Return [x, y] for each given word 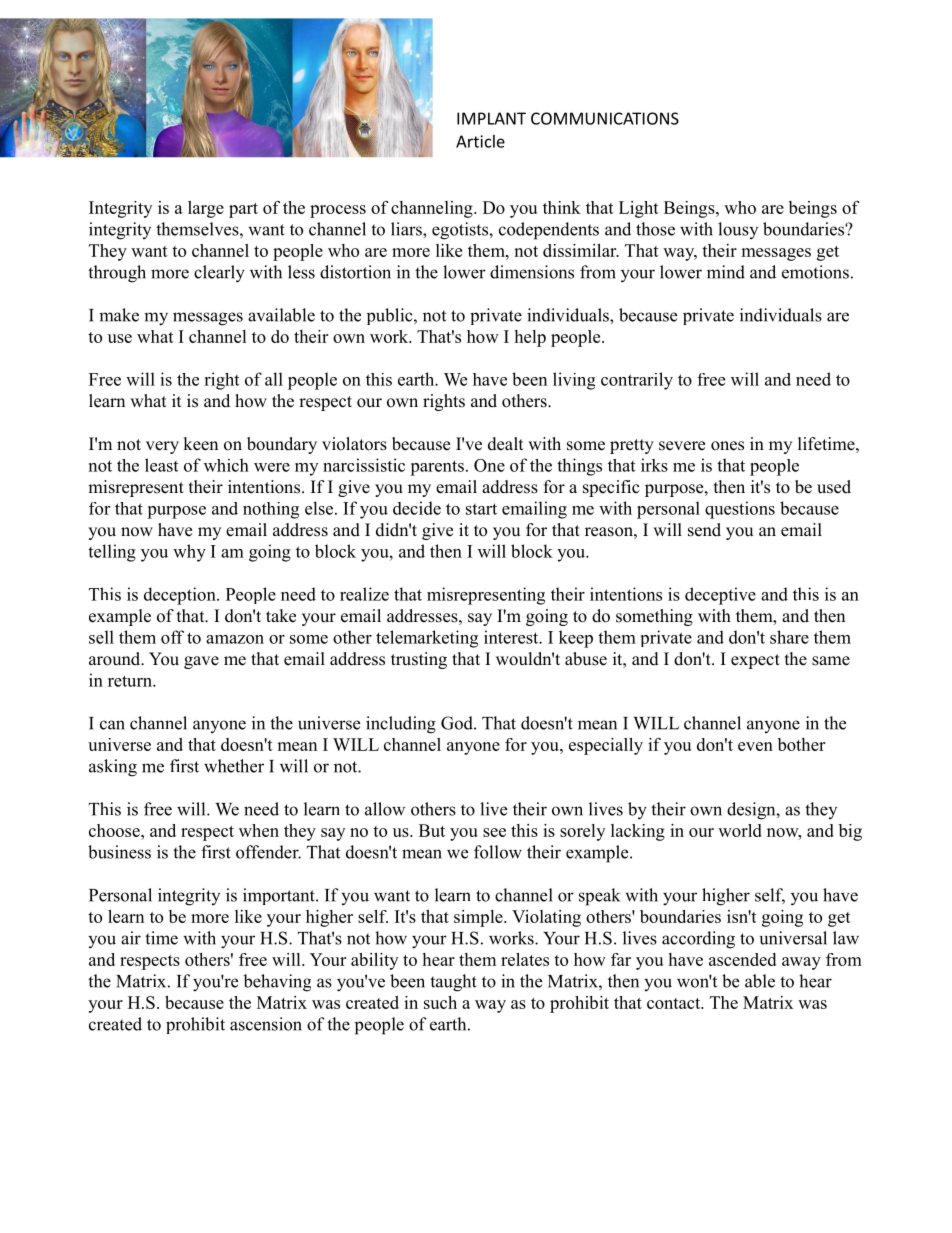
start [481, 509]
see [494, 832]
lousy [738, 230]
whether [234, 766]
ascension [266, 1024]
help [530, 338]
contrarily [637, 381]
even [755, 746]
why [189, 553]
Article [480, 141]
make [119, 315]
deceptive [720, 596]
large [206, 209]
